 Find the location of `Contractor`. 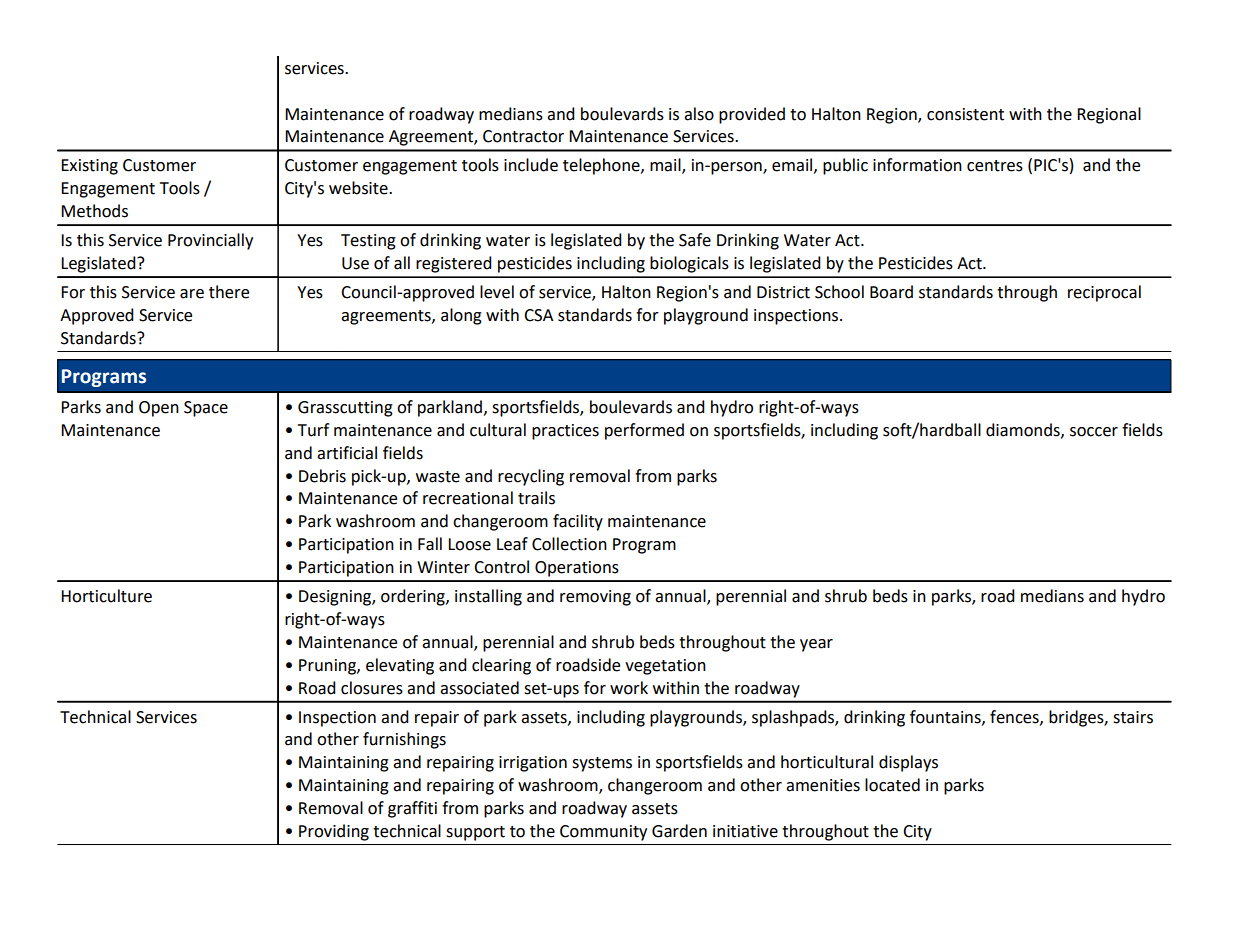

Contractor is located at coordinates (523, 136).
